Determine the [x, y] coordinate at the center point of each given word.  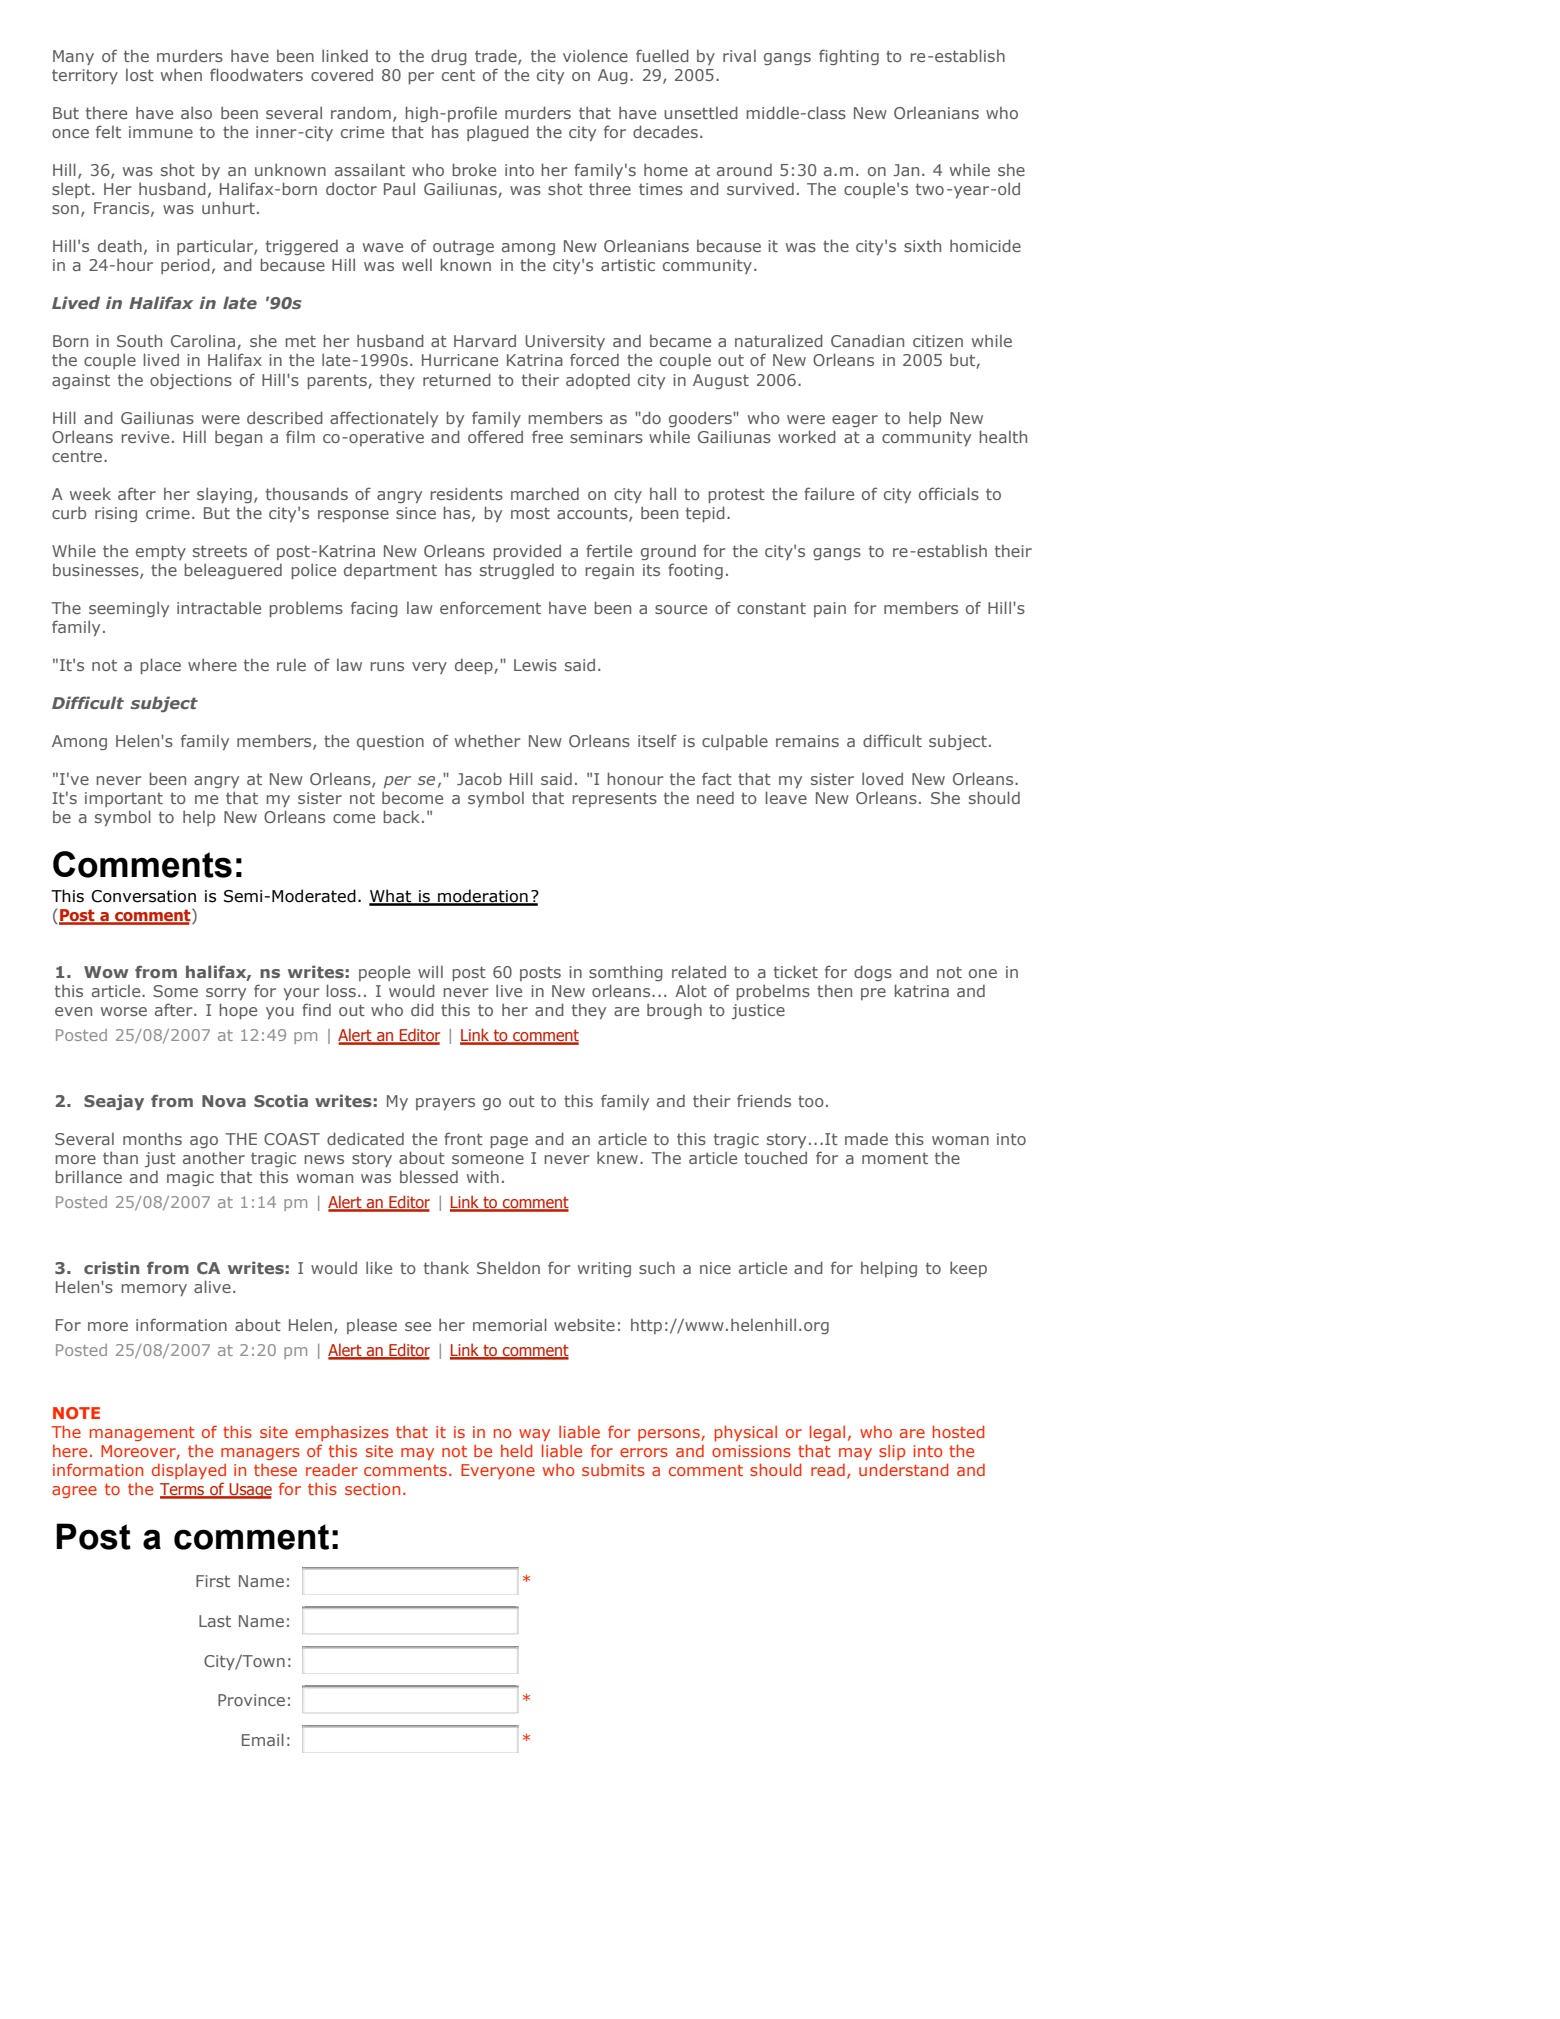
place [160, 666]
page [509, 1142]
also [196, 112]
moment [895, 1158]
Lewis [535, 665]
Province [251, 1700]
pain [830, 609]
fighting [849, 57]
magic [190, 1178]
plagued [498, 133]
